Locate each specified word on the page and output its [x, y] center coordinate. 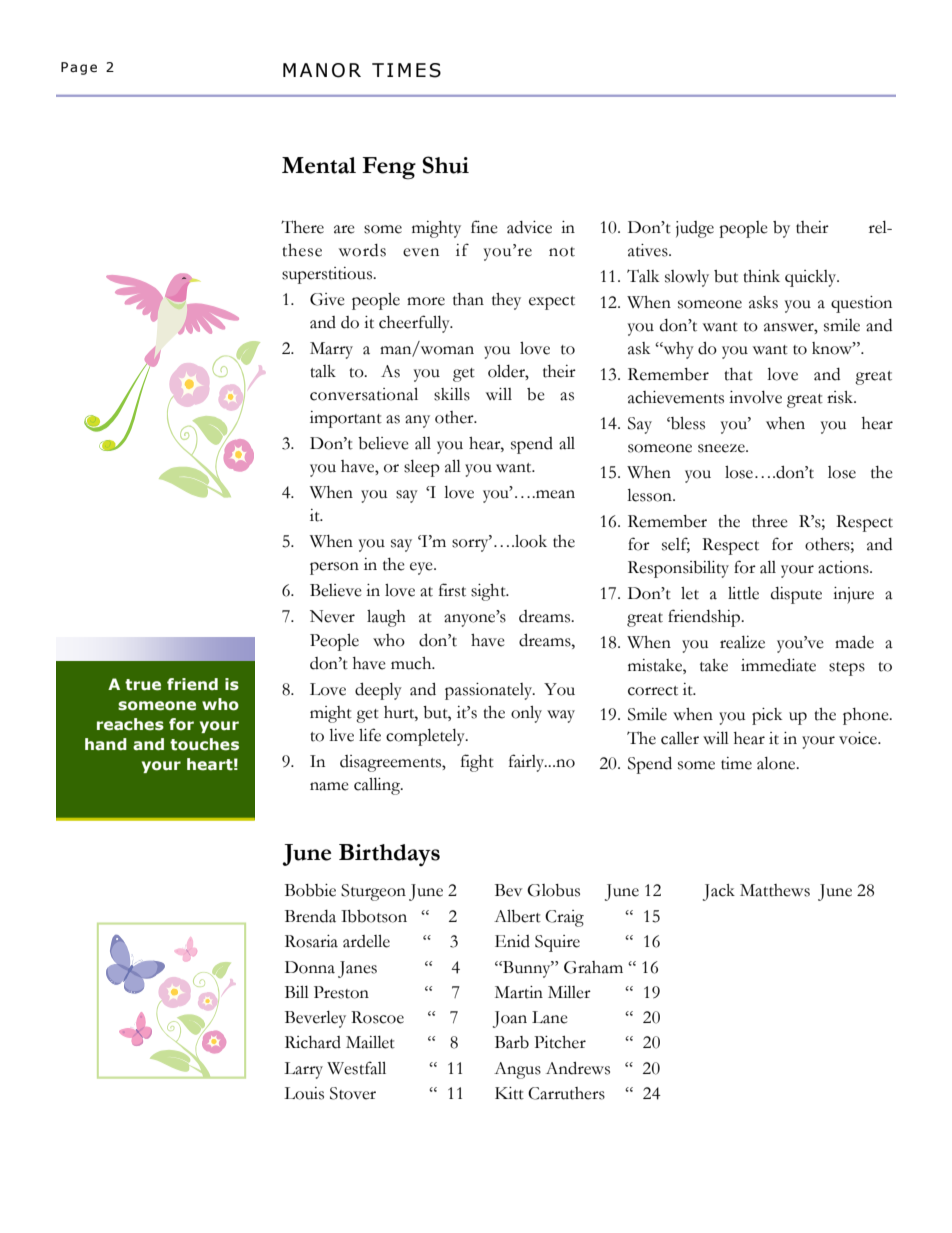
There [302, 227]
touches [204, 744]
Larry [303, 1070]
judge [695, 229]
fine [484, 227]
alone [777, 763]
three [770, 521]
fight [477, 763]
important [346, 419]
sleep [422, 468]
